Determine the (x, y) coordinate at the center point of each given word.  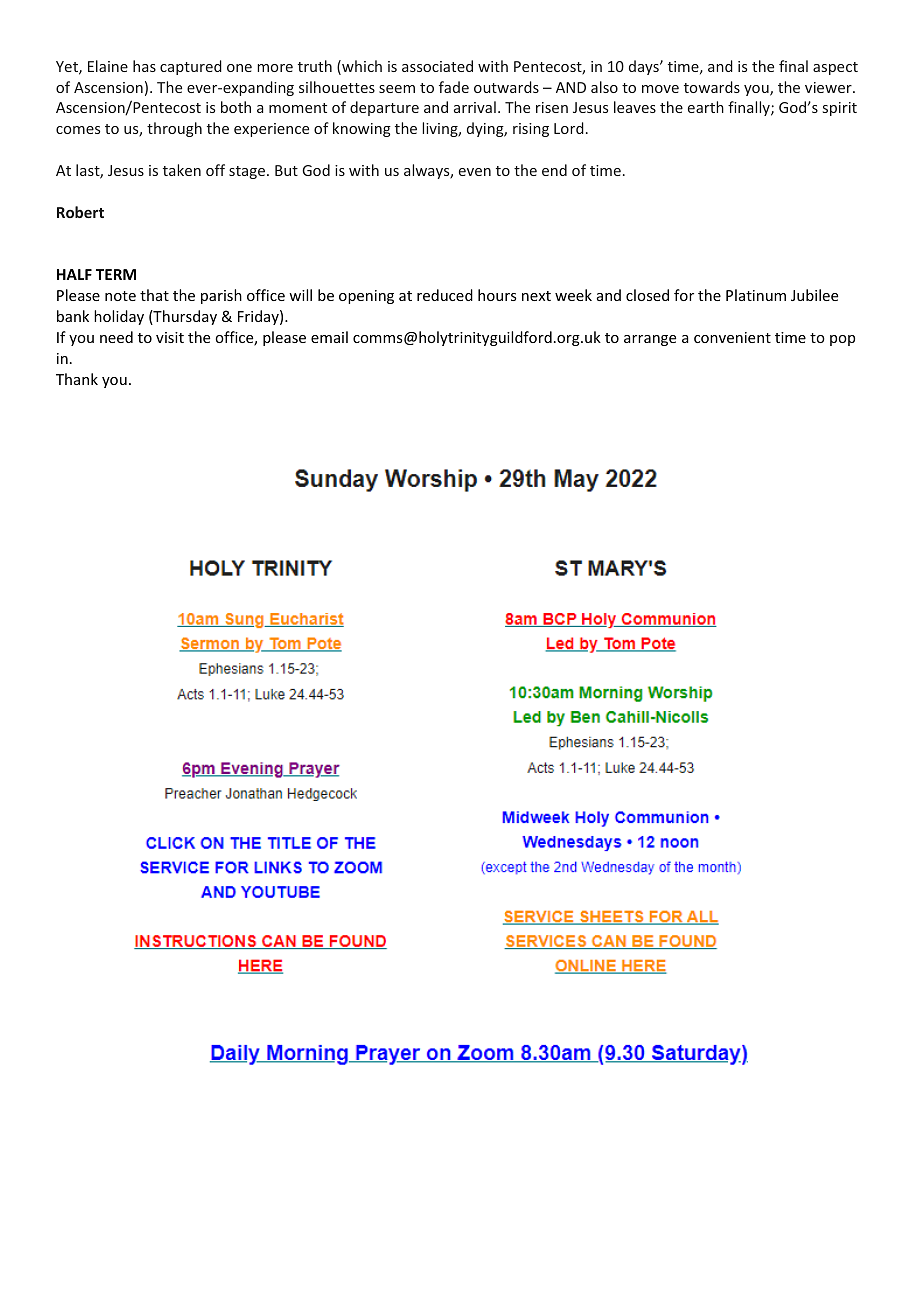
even (475, 172)
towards (712, 87)
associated (437, 66)
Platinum (756, 295)
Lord (569, 128)
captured (191, 67)
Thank (77, 379)
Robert (80, 212)
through (174, 129)
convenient (732, 337)
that (154, 295)
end (554, 170)
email (329, 337)
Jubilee (814, 295)
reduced (445, 295)
